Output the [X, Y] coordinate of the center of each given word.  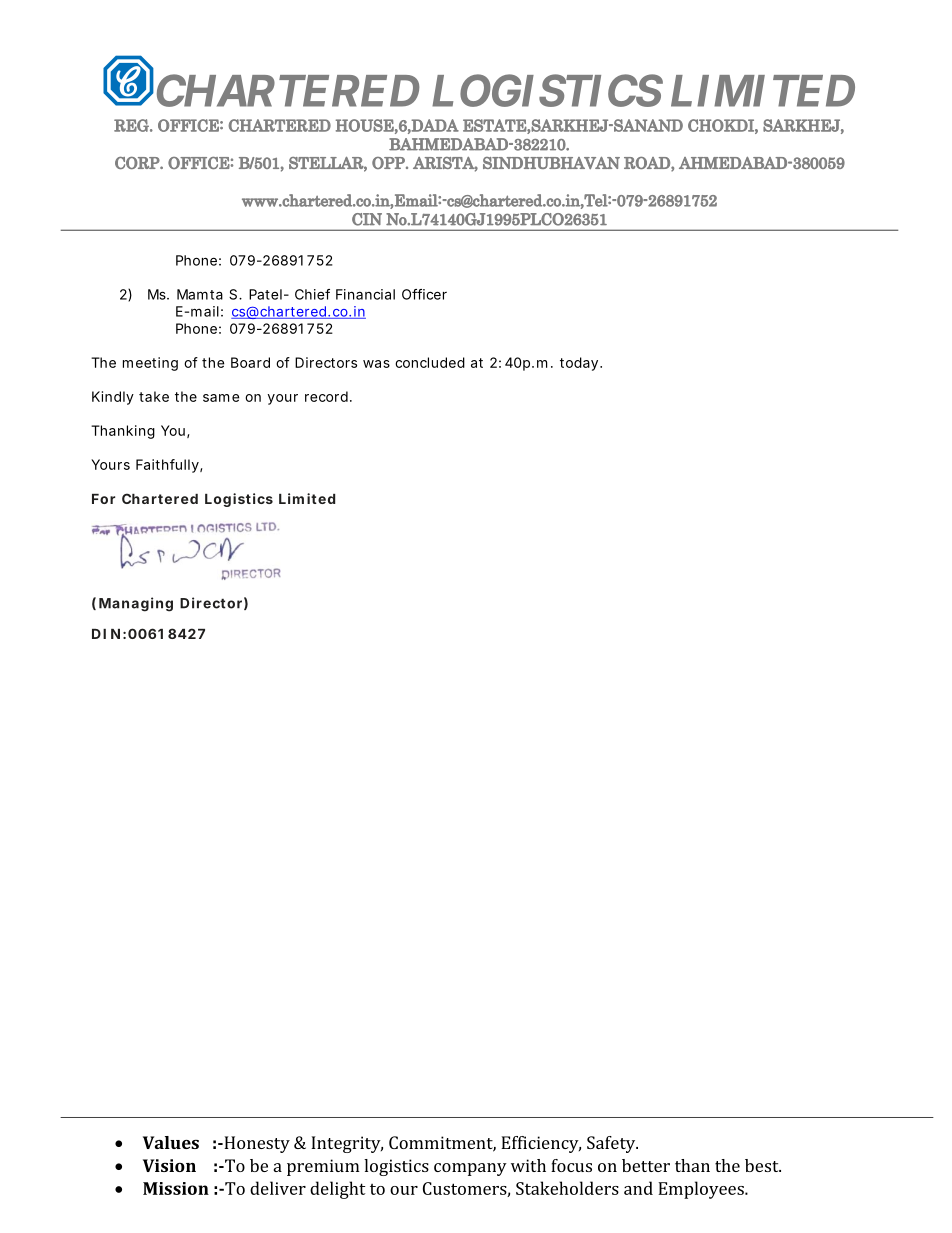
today [579, 364]
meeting [150, 364]
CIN [367, 219]
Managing [136, 604]
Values [171, 1142]
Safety [612, 1144]
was [376, 364]
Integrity [347, 1144]
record [326, 396]
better [646, 1165]
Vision [169, 1165]
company [470, 1169]
